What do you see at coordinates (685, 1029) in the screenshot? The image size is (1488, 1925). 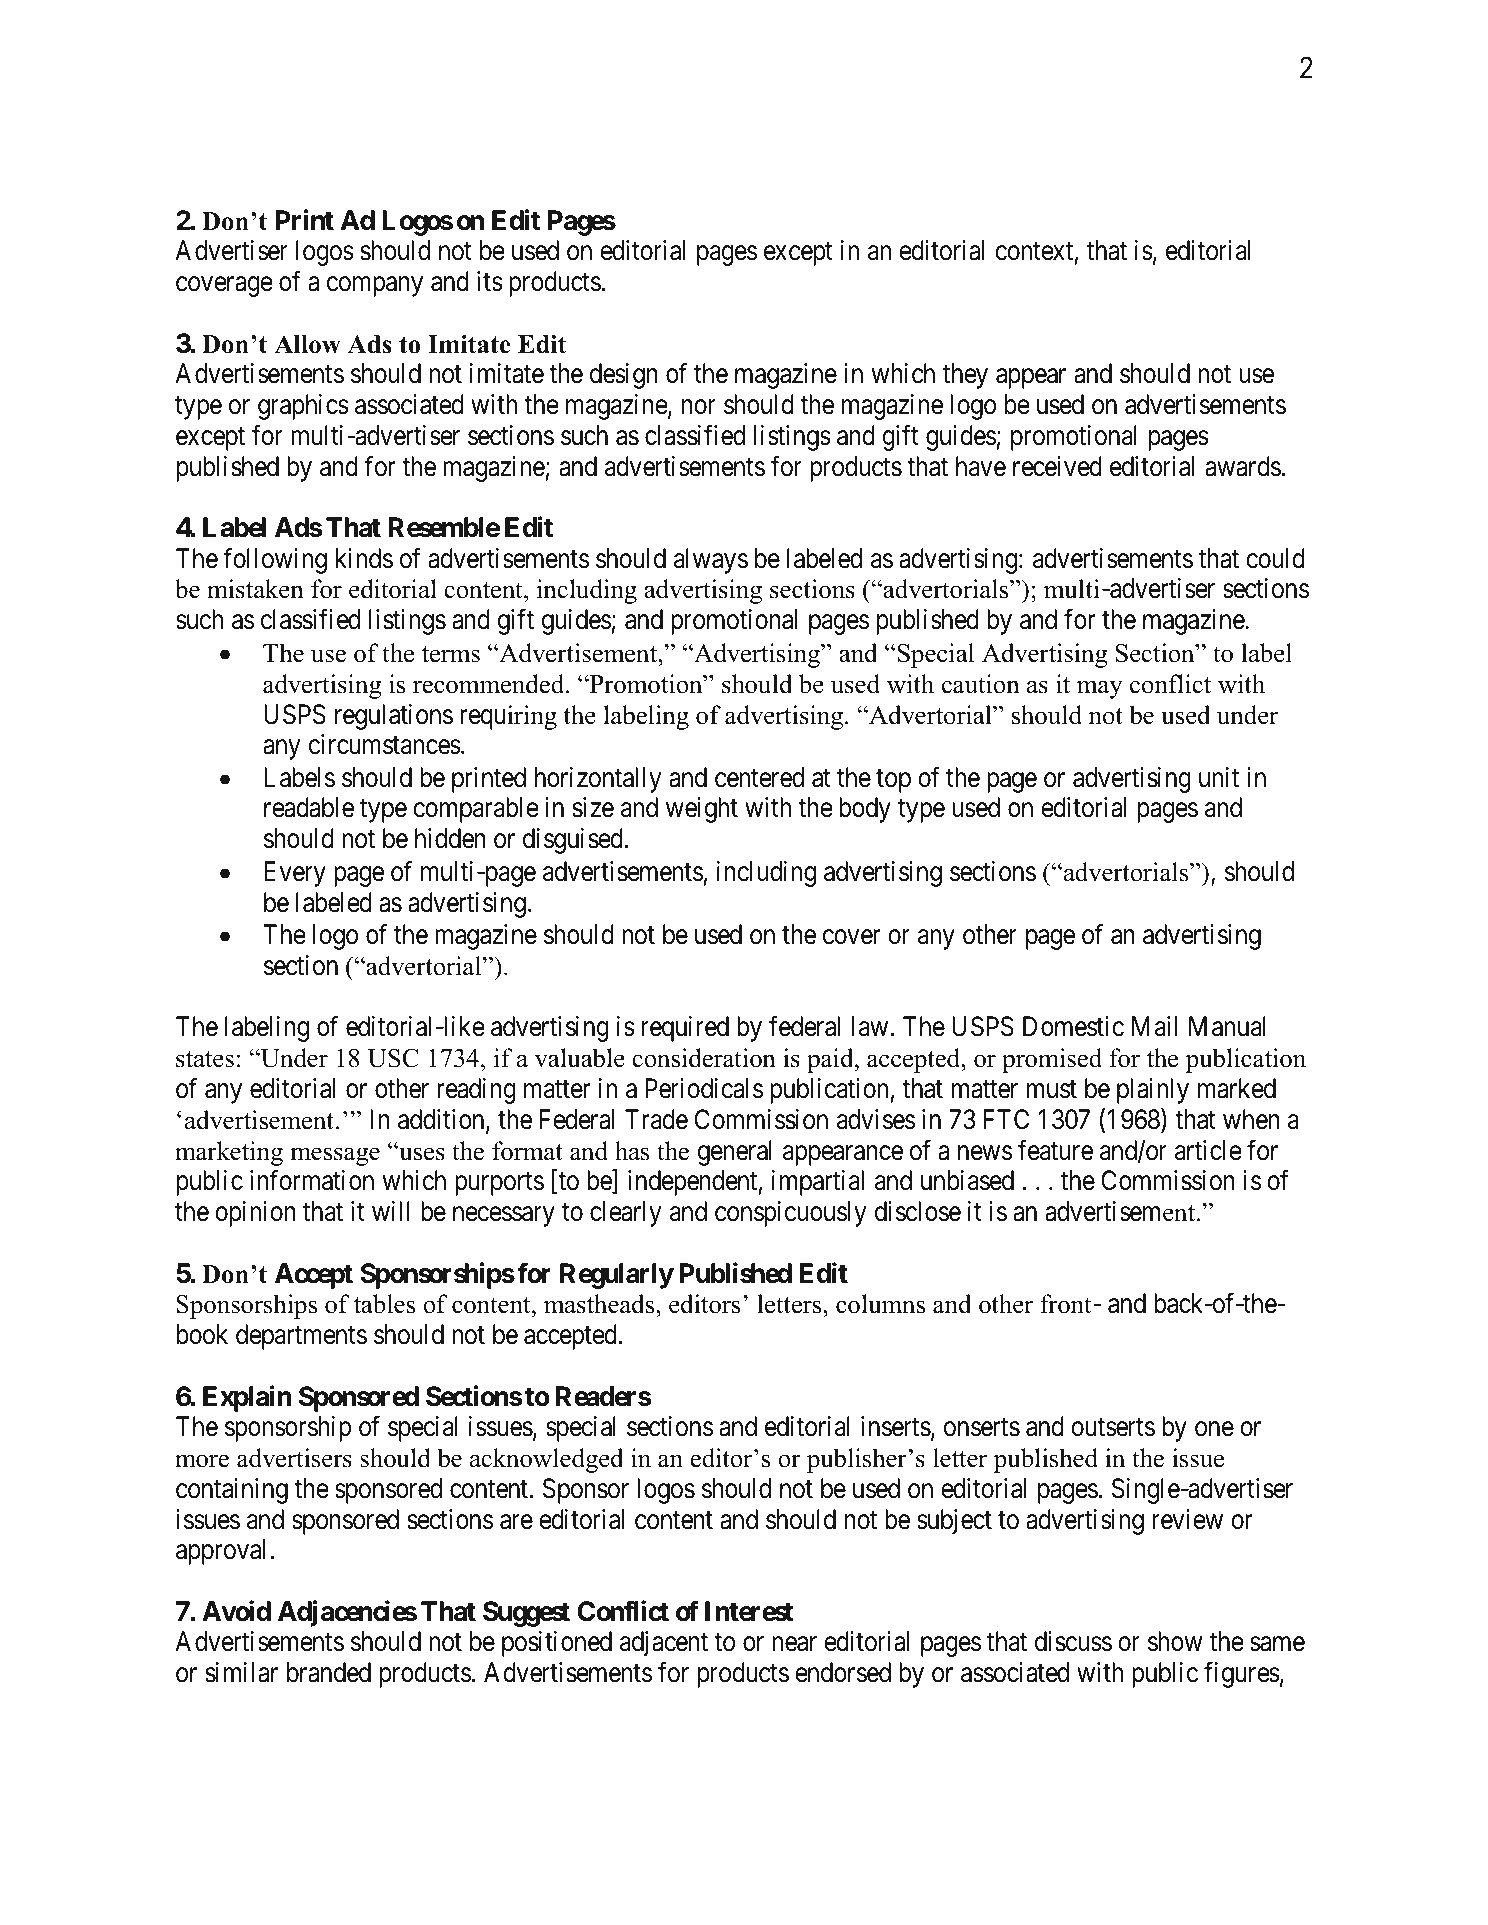 I see `required` at bounding box center [685, 1029].
